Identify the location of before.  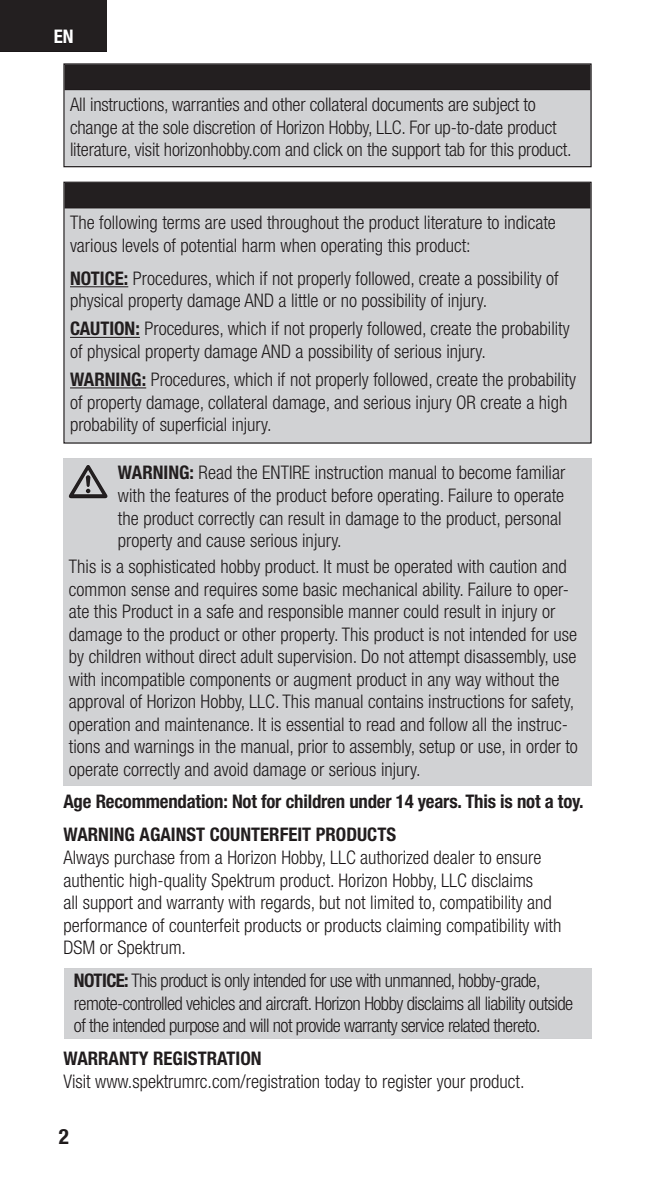
(352, 495).
